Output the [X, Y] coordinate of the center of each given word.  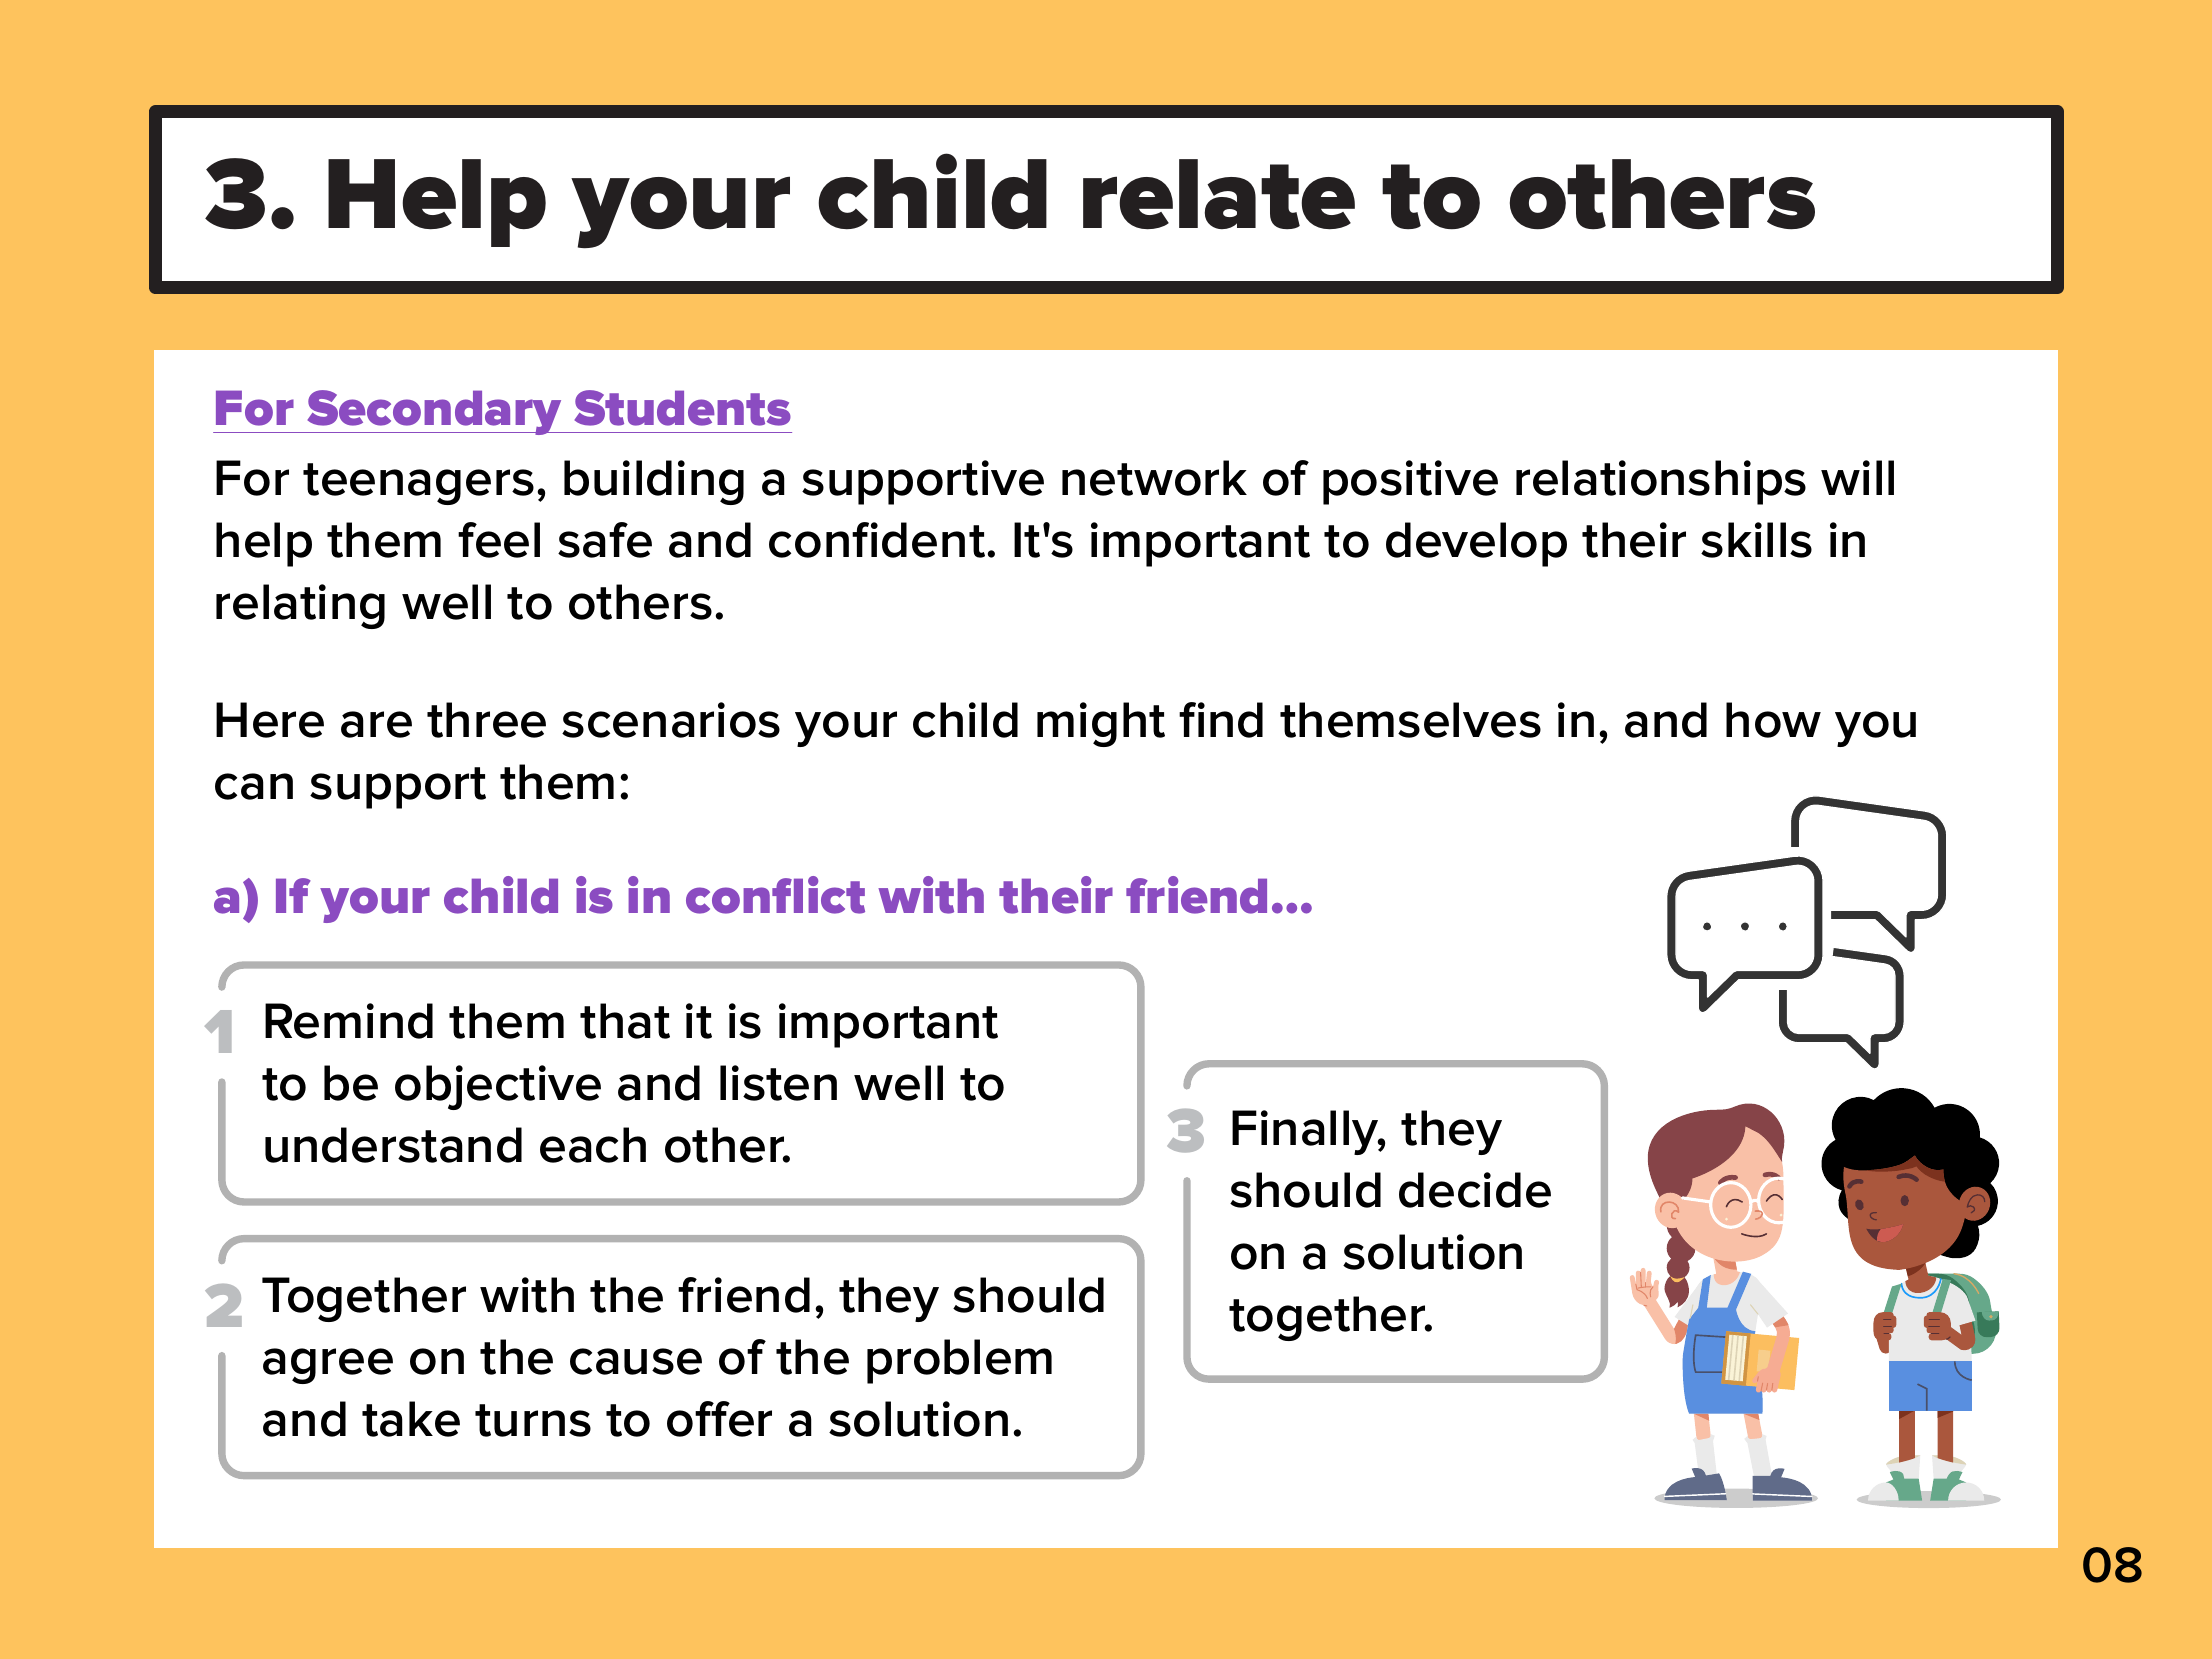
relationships [1661, 482]
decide [1475, 1190]
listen [778, 1083]
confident [877, 540]
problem [959, 1361]
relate [1219, 194]
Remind [349, 1021]
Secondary [435, 412]
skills [1756, 540]
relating [300, 606]
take [411, 1419]
